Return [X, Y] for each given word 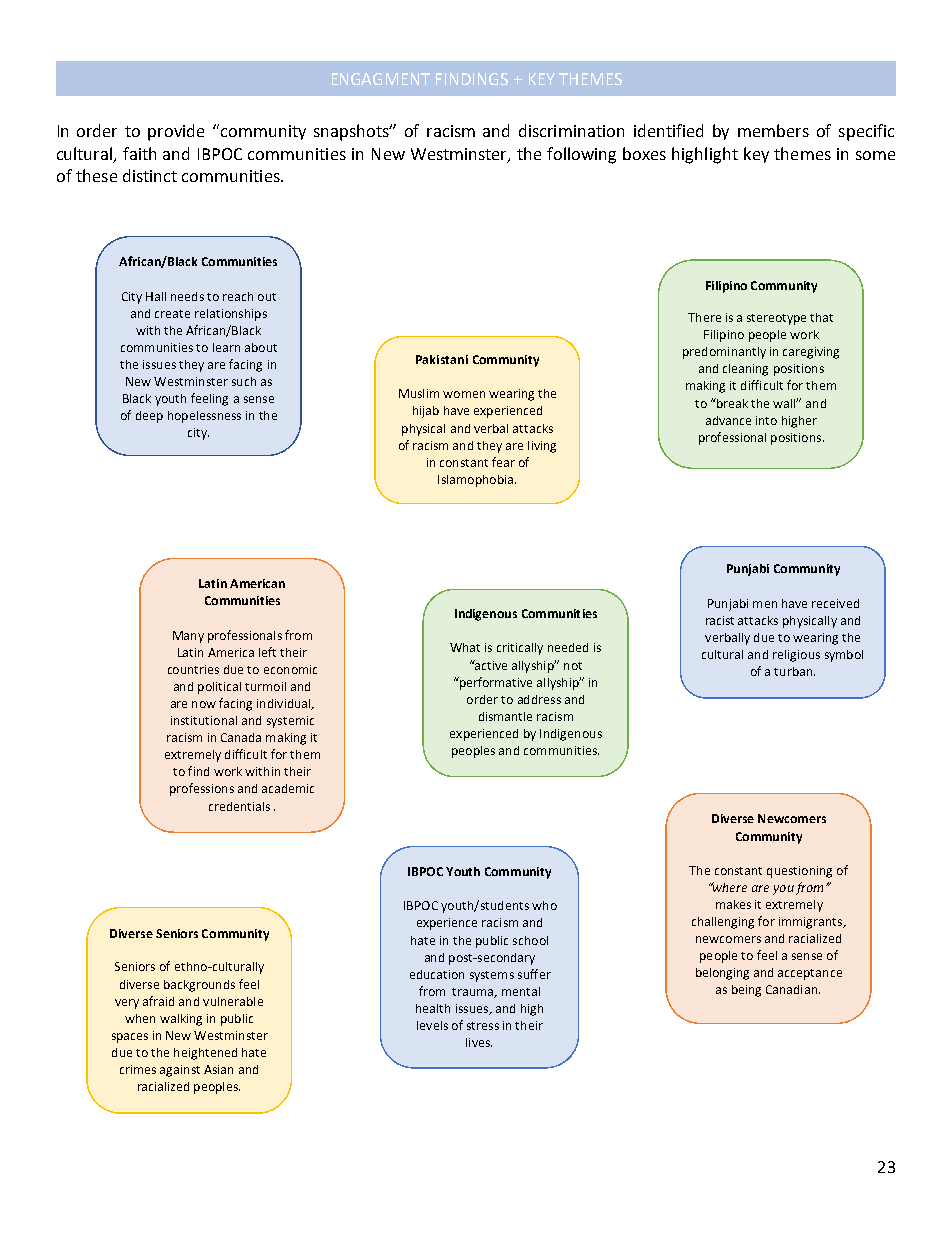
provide [176, 132]
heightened [205, 1054]
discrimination [571, 130]
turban [793, 671]
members [773, 130]
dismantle [505, 716]
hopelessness [204, 417]
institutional [204, 720]
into [766, 420]
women [464, 394]
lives [479, 1042]
